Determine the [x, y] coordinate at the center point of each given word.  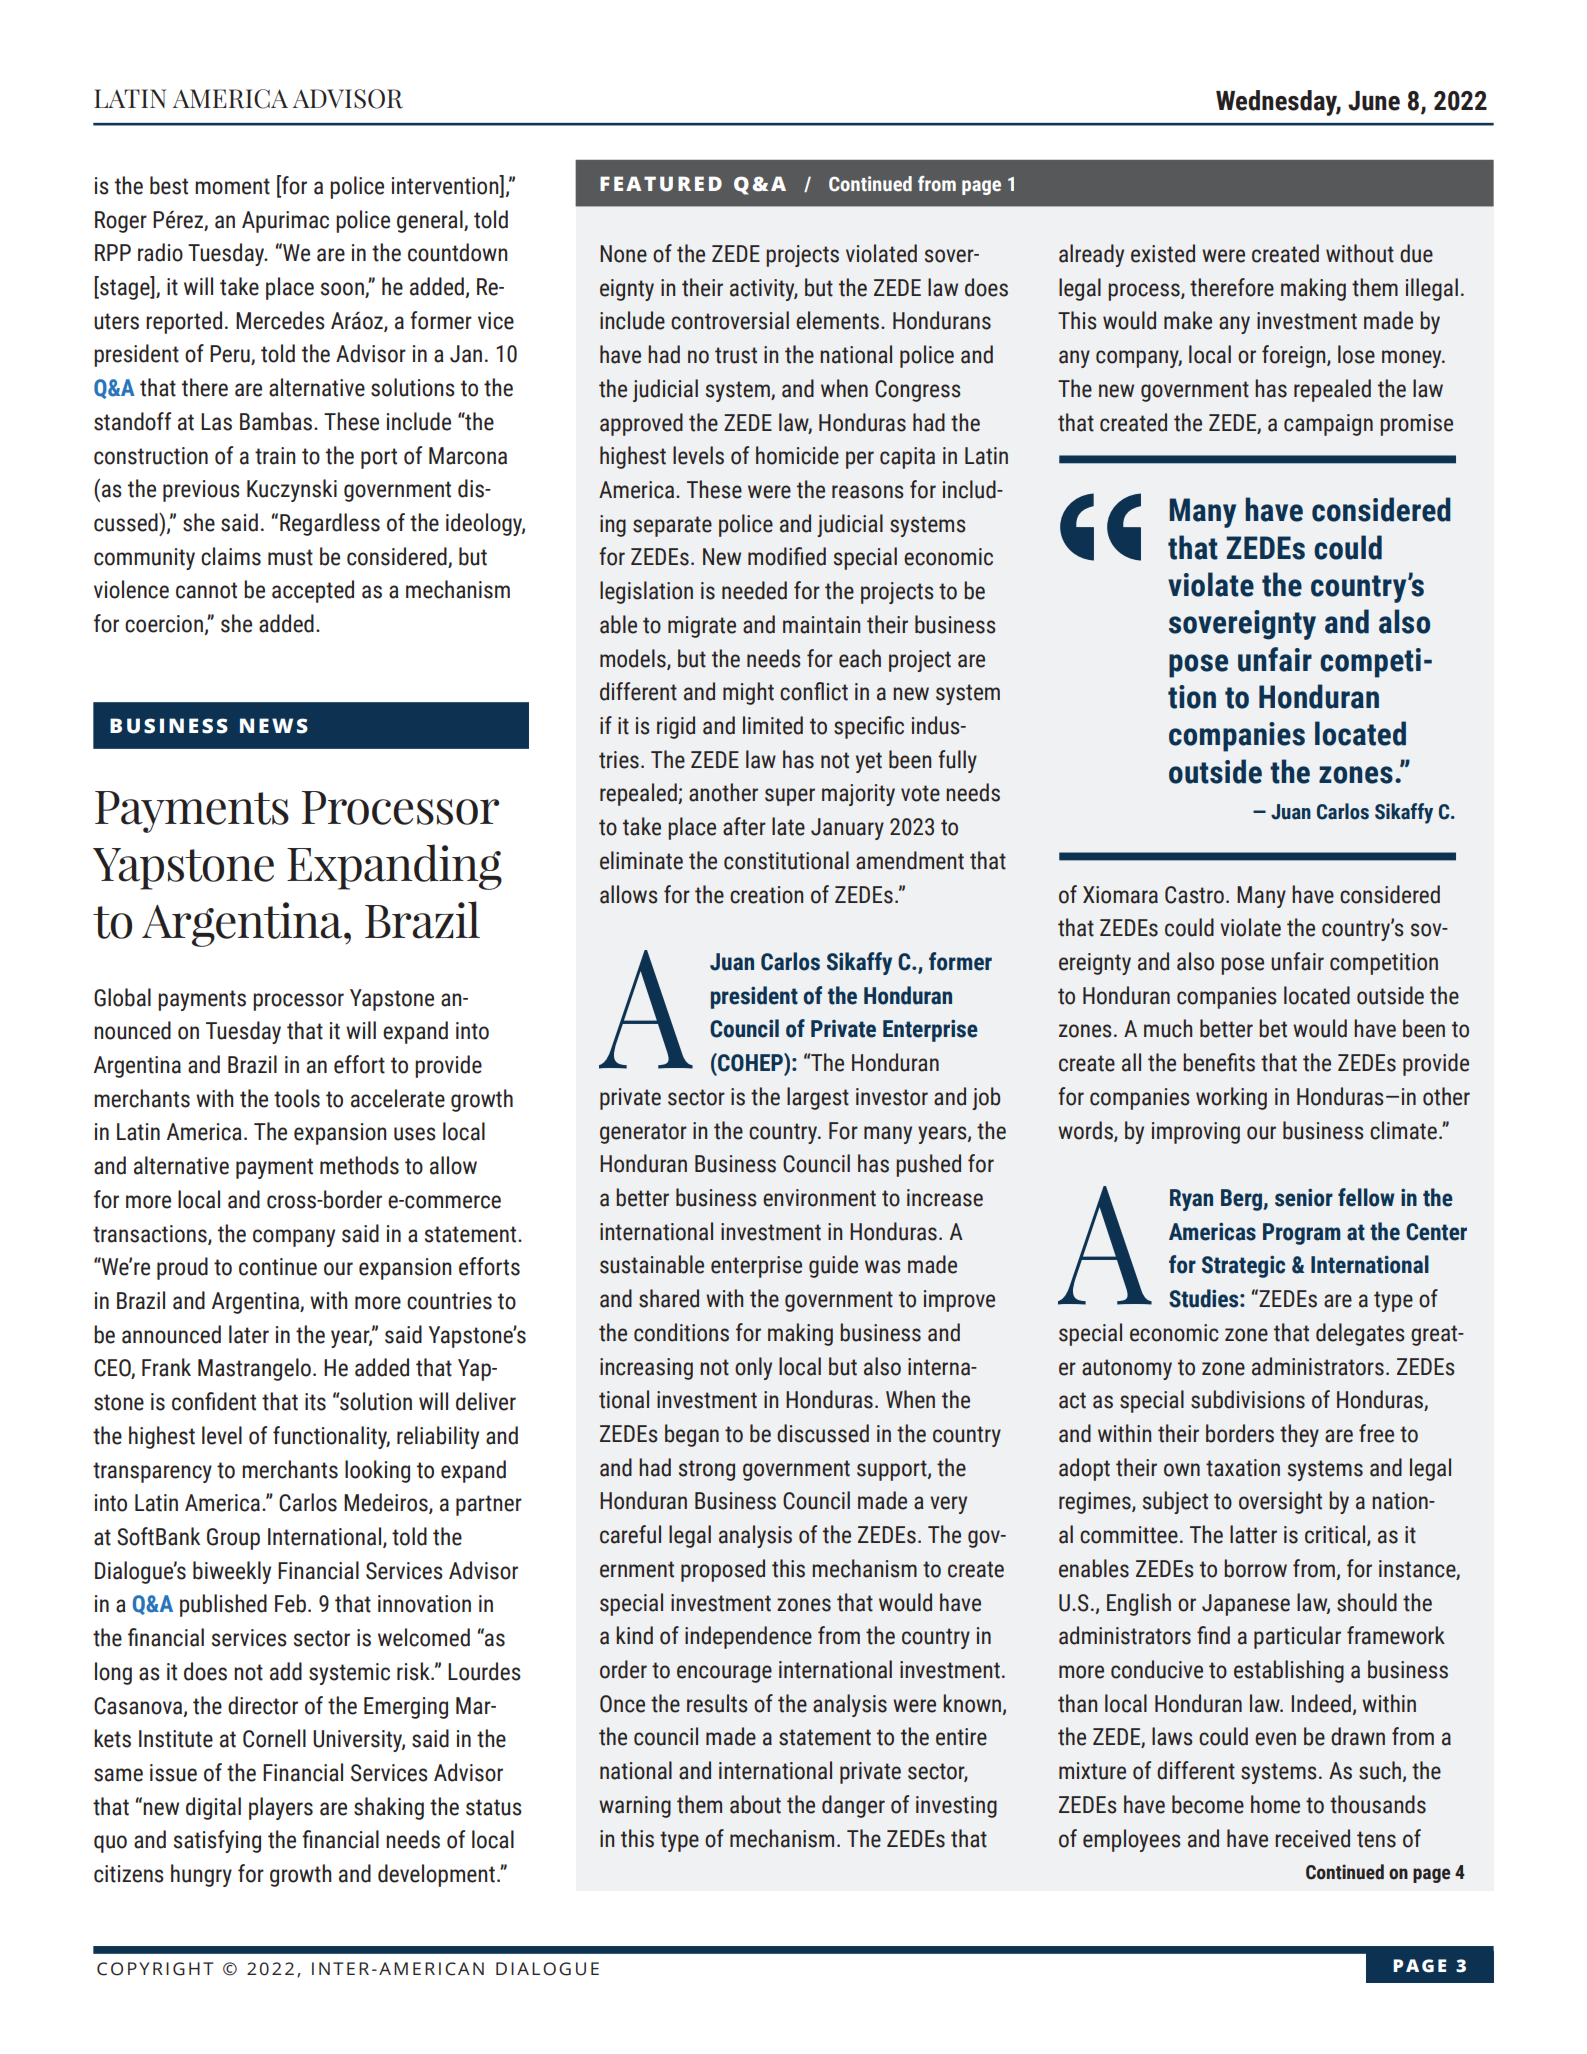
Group [233, 1539]
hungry [201, 1875]
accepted [313, 591]
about [755, 1804]
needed [754, 590]
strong [707, 1470]
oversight [1280, 1502]
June [1374, 101]
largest [818, 1098]
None [623, 254]
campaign [1328, 425]
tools [297, 1098]
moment [232, 186]
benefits [1219, 1062]
